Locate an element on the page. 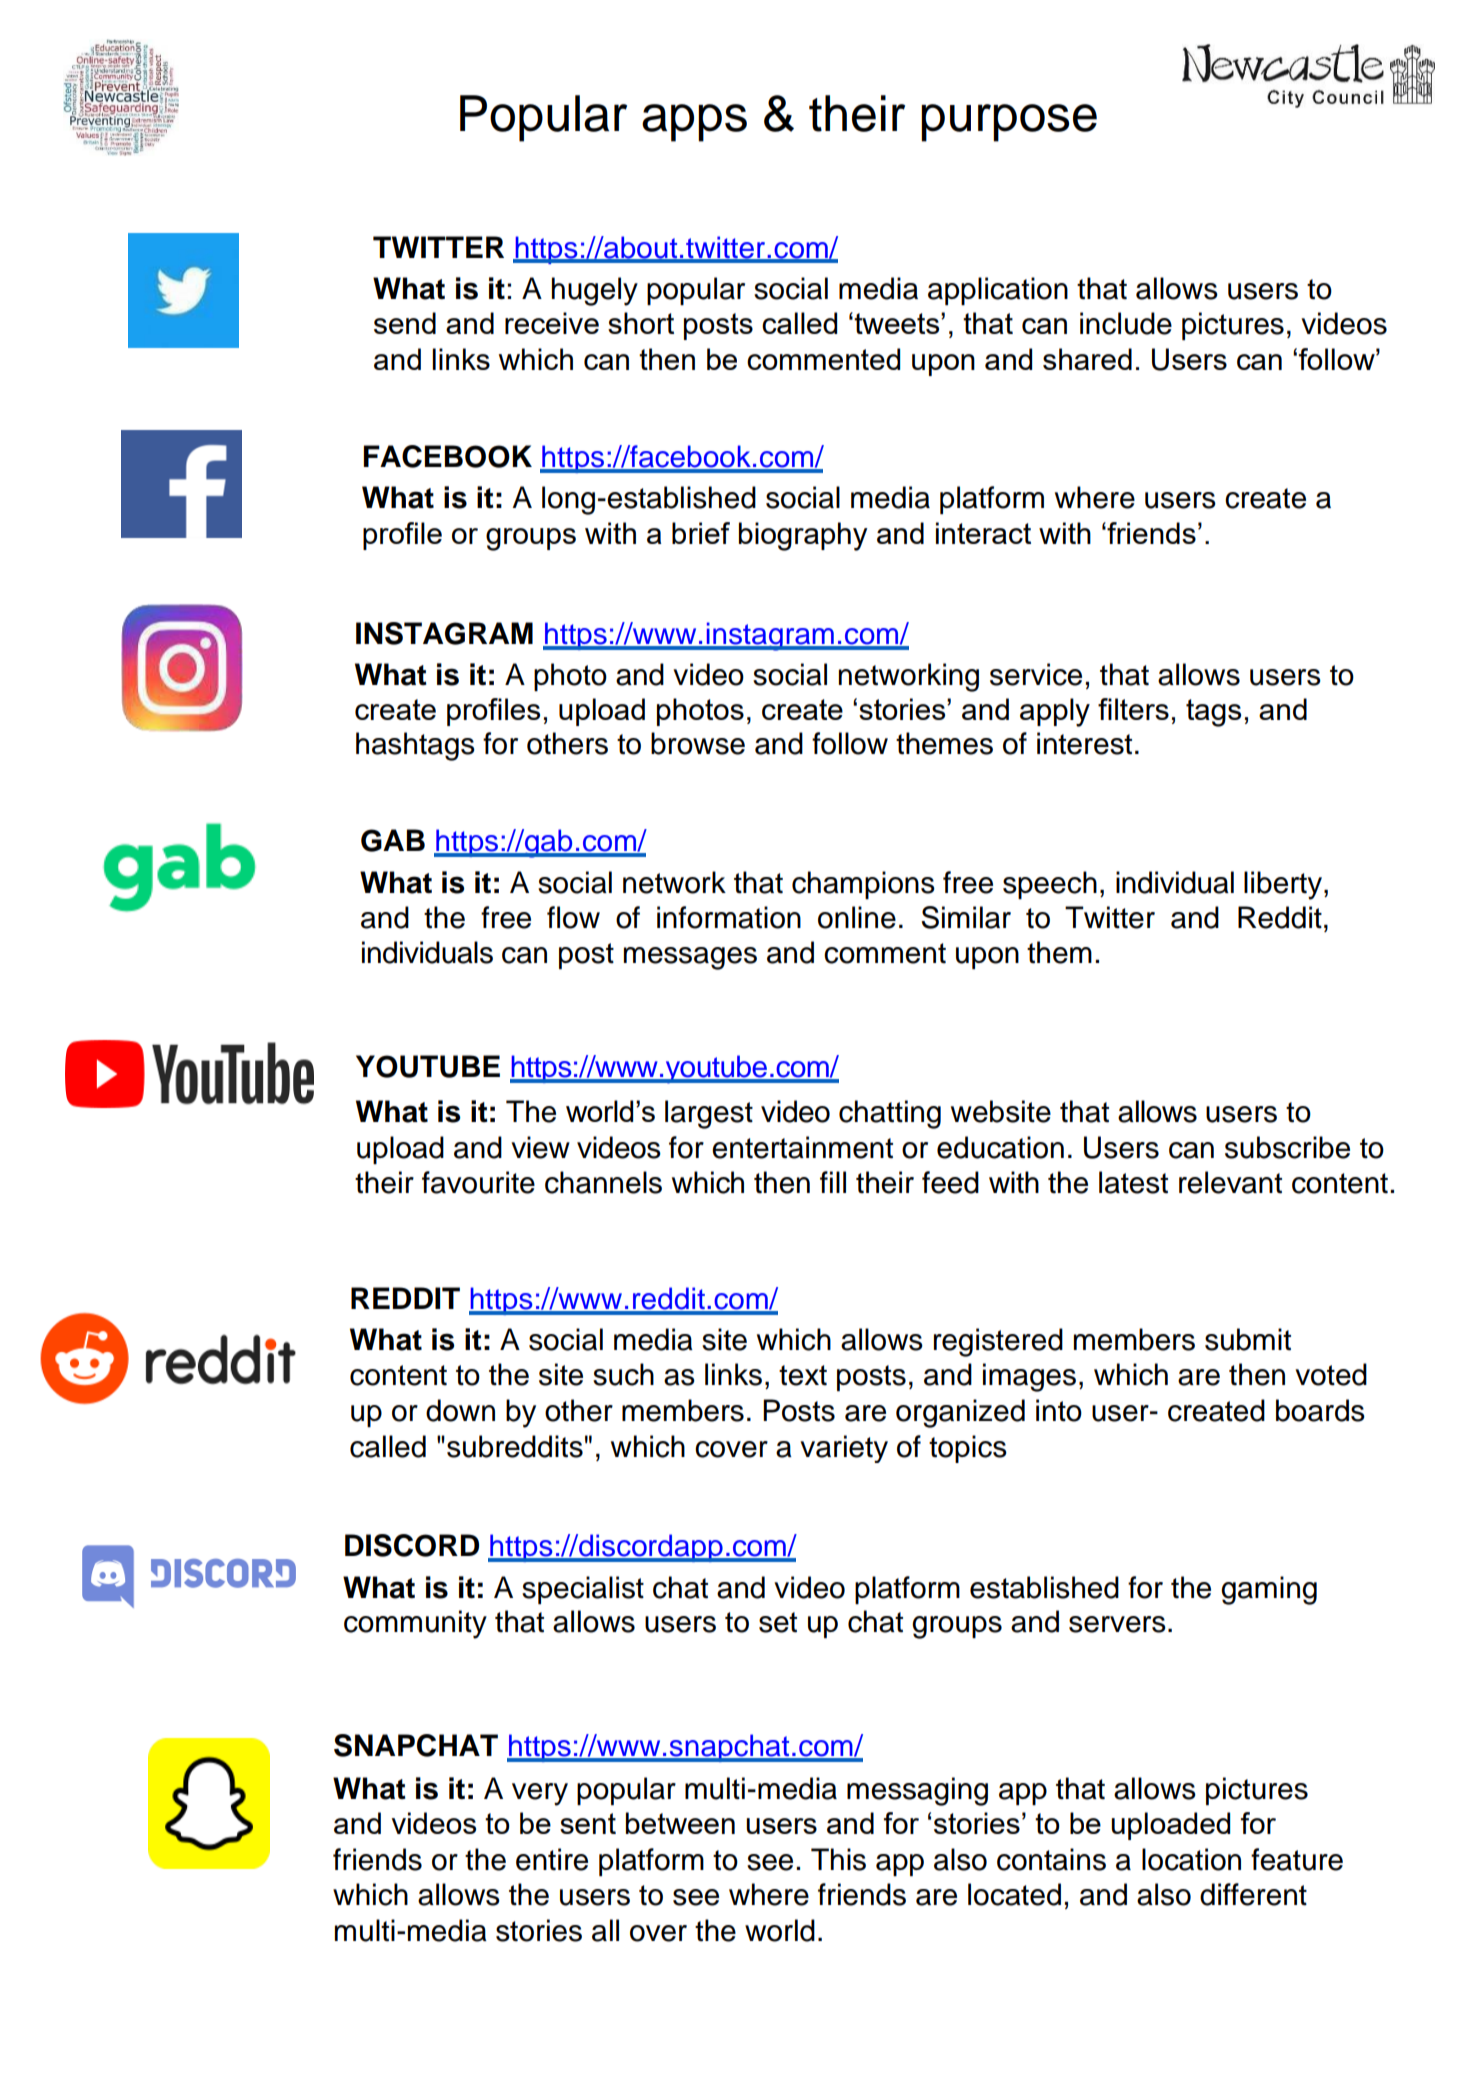  champions is located at coordinates (863, 885).
